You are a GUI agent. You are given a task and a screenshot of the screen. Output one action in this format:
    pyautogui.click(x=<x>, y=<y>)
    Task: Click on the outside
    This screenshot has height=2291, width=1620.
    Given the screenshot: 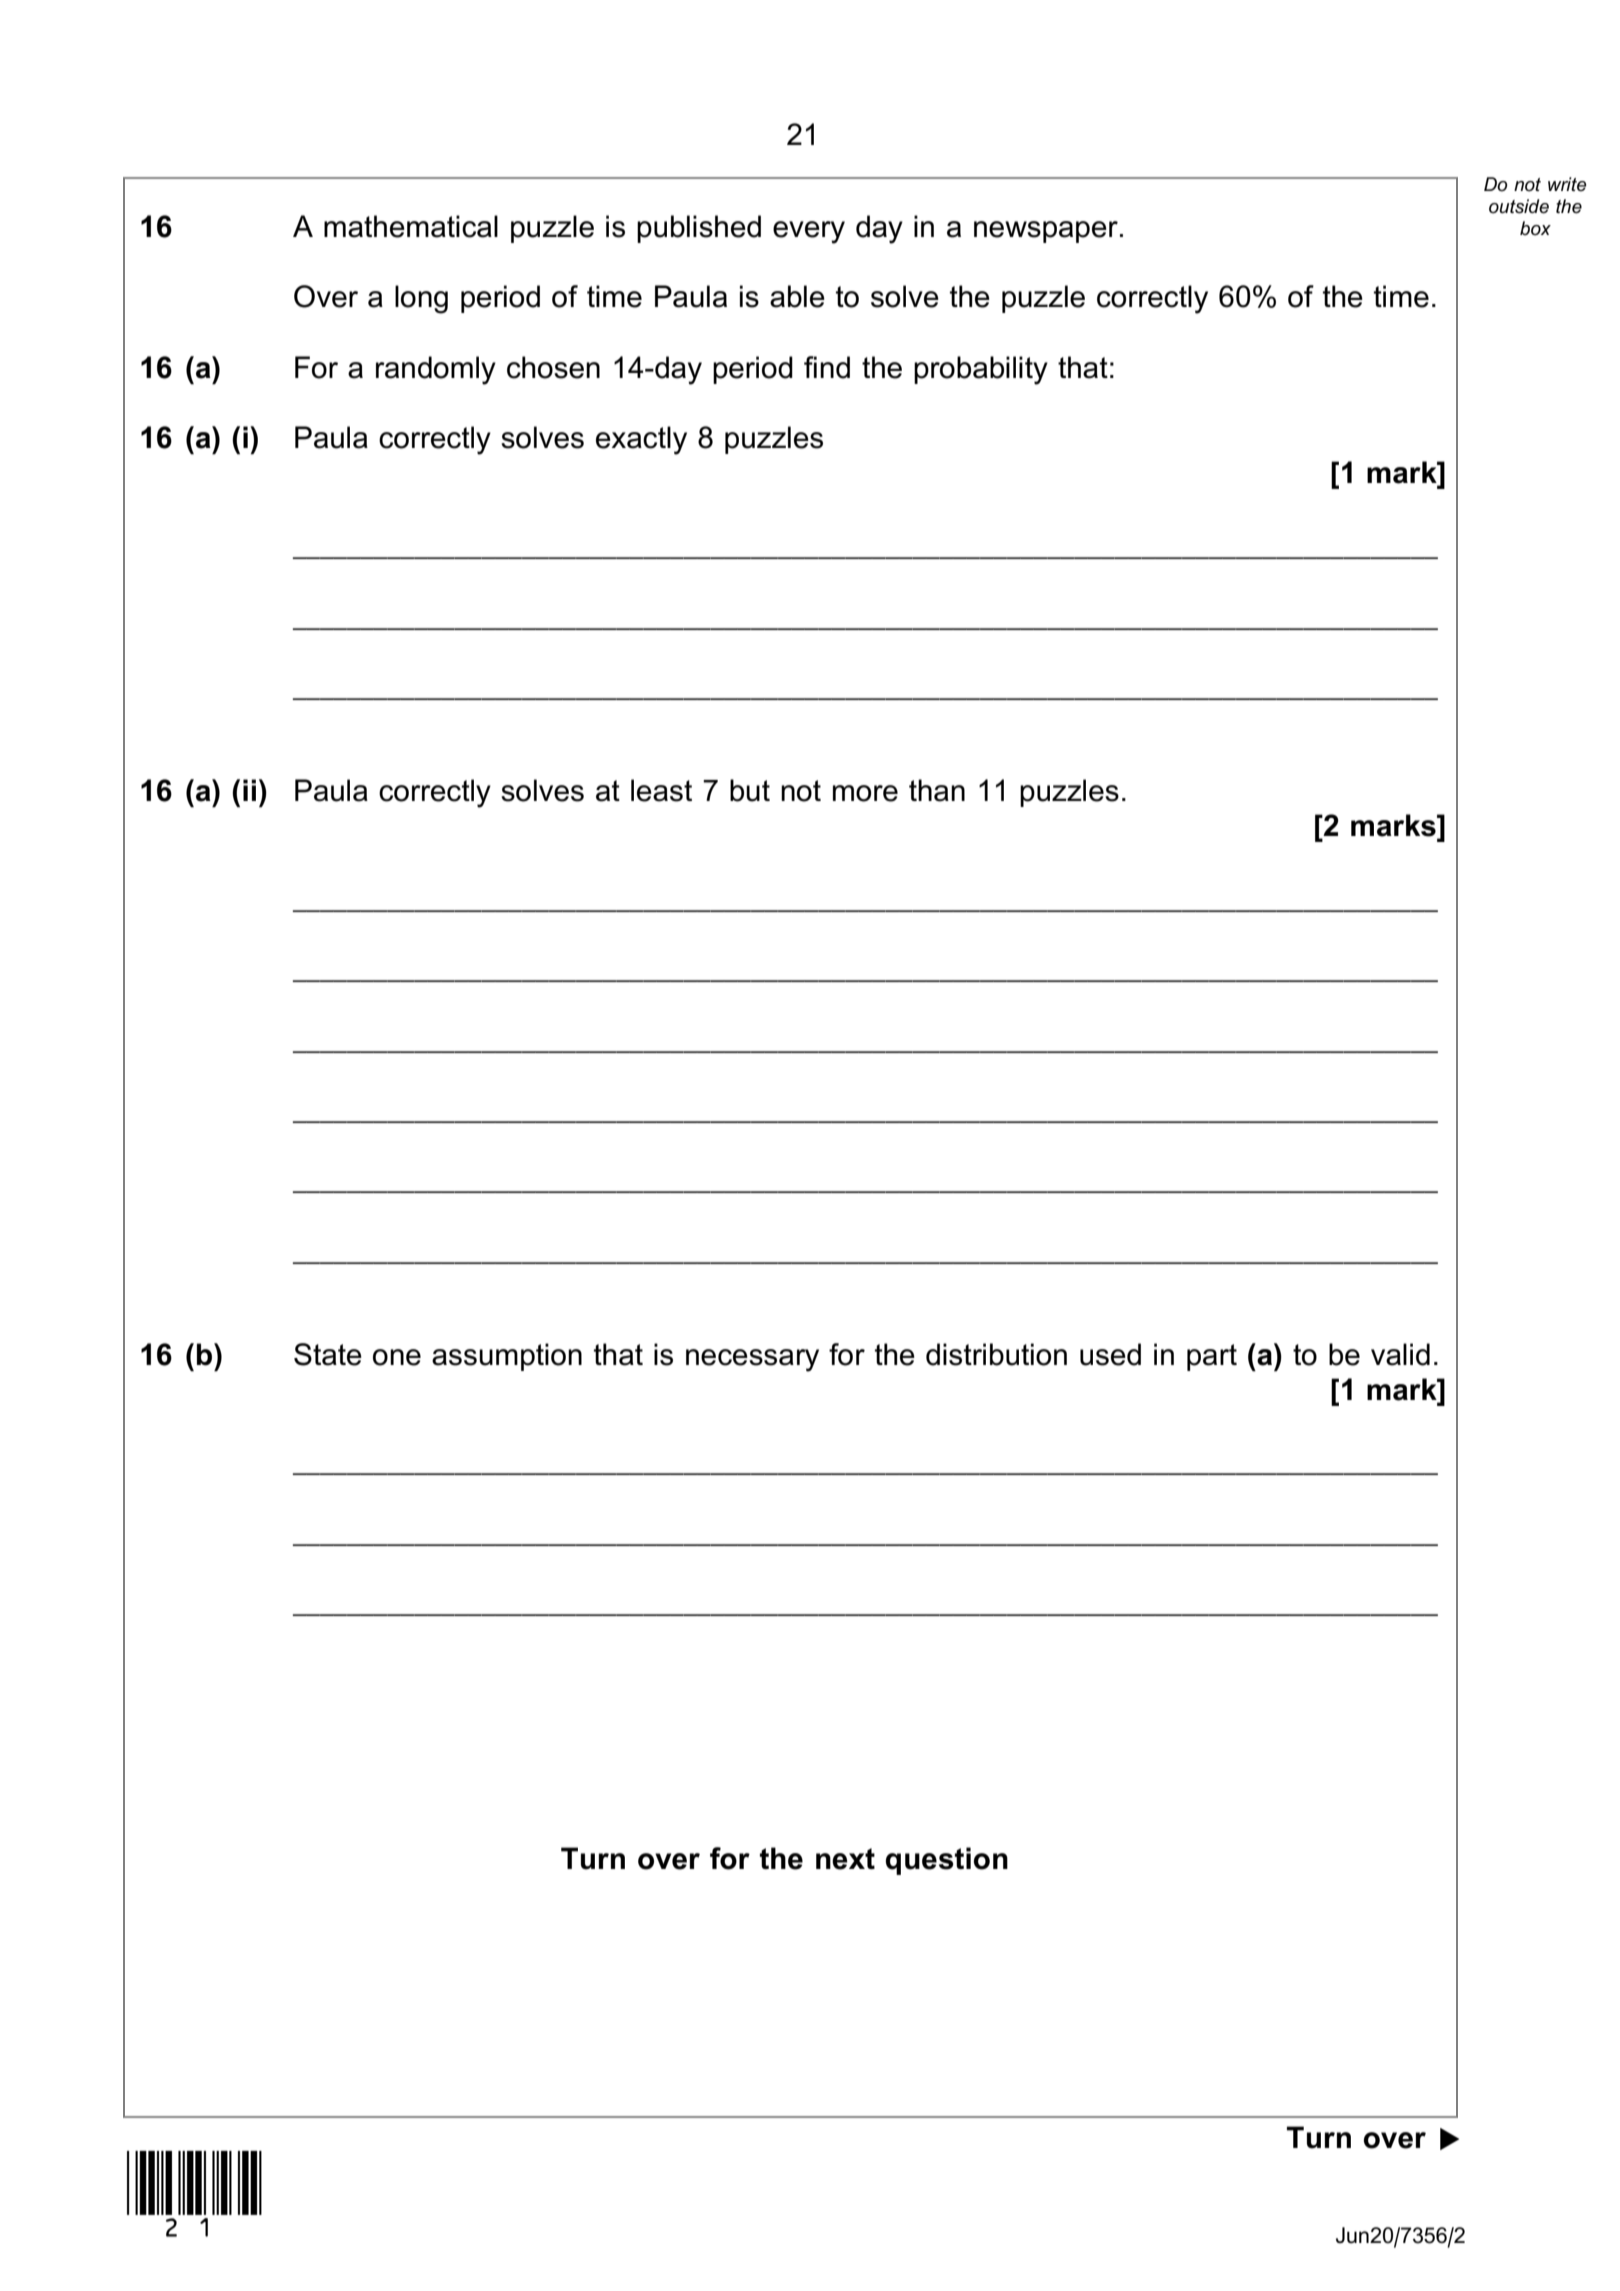 What is the action you would take?
    pyautogui.click(x=1519, y=206)
